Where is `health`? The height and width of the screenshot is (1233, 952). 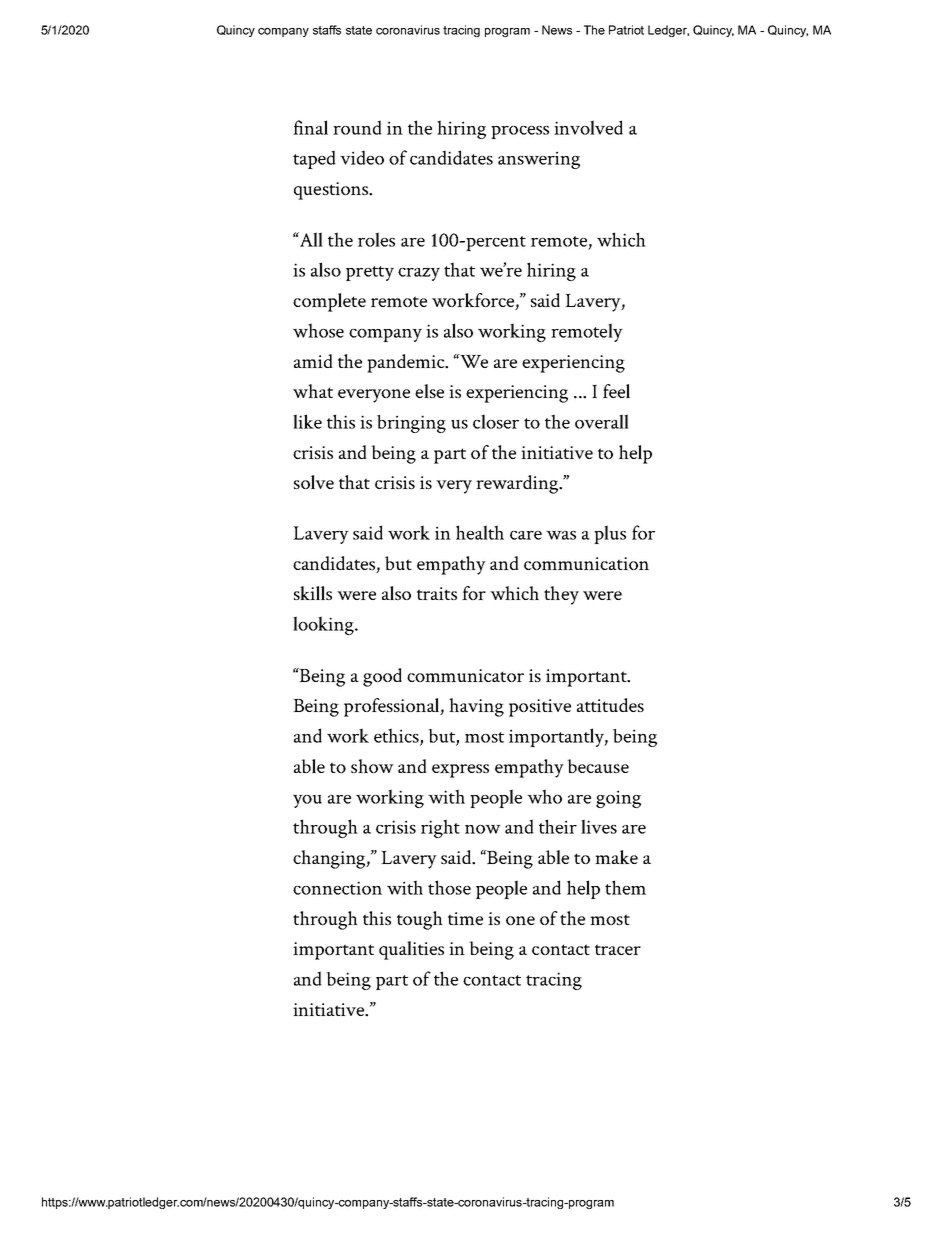
health is located at coordinates (480, 532).
